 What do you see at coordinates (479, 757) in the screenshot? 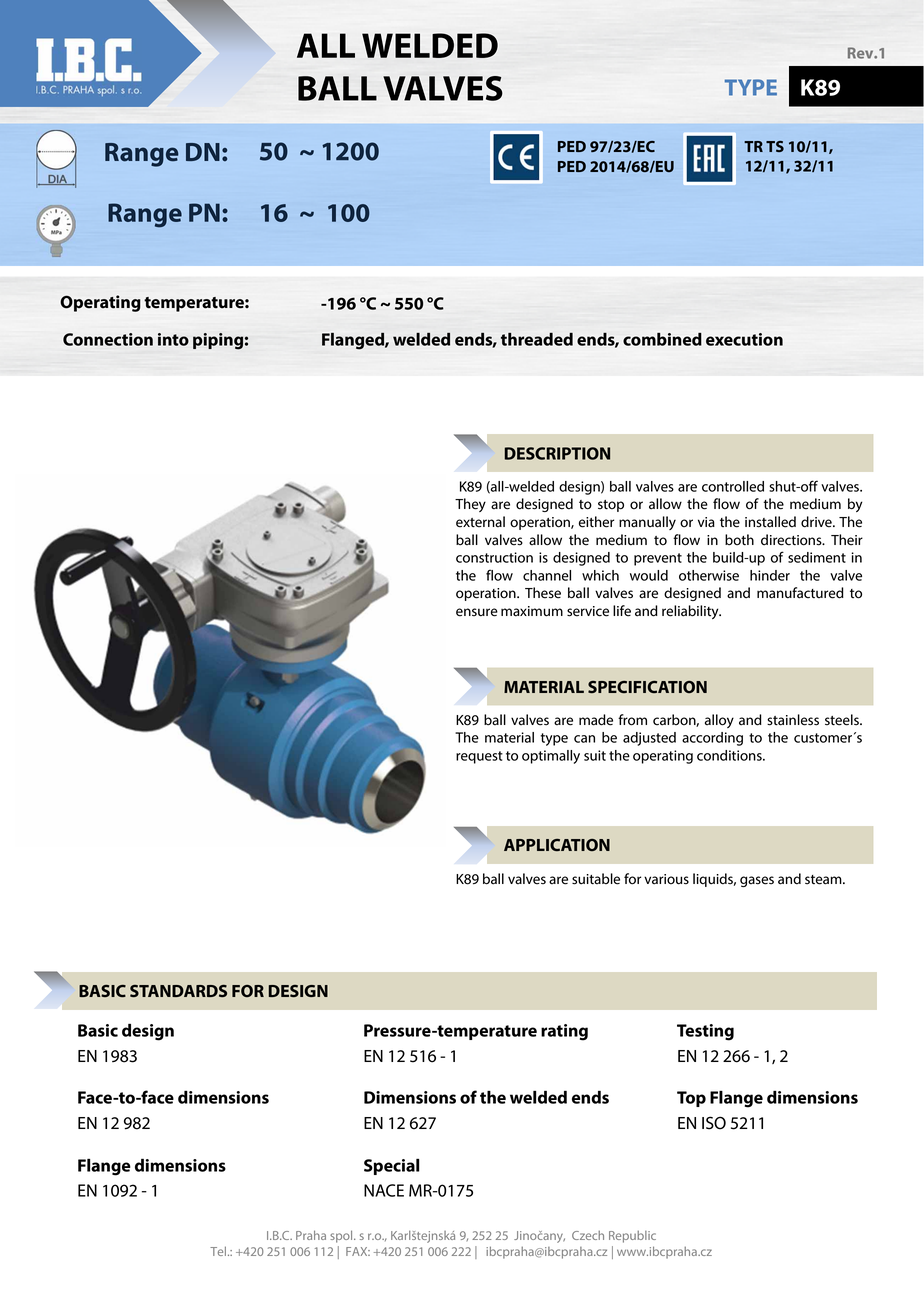
I see `request` at bounding box center [479, 757].
